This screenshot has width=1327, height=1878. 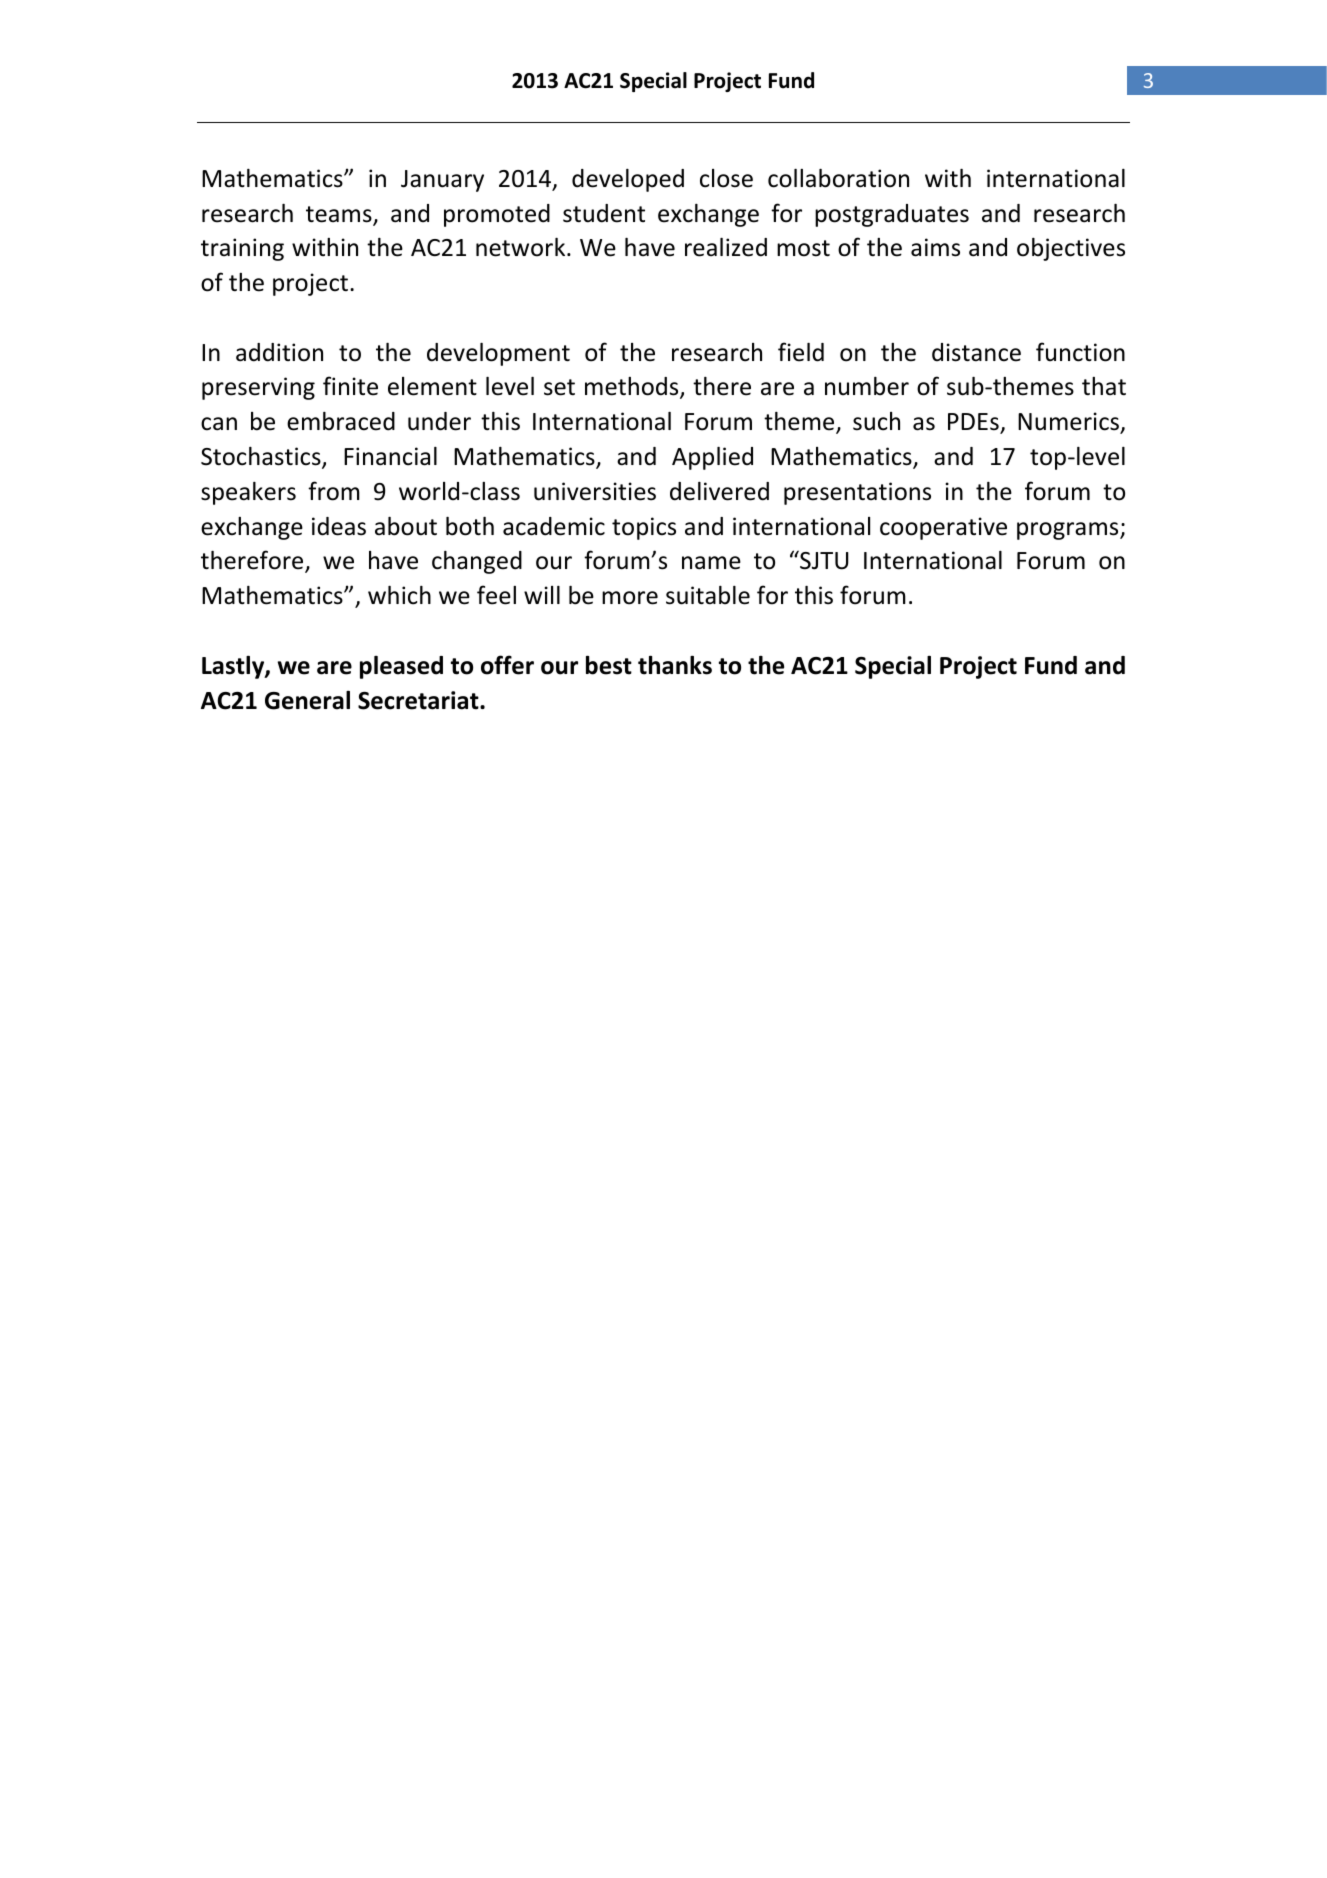 I want to click on distance, so click(x=976, y=352).
